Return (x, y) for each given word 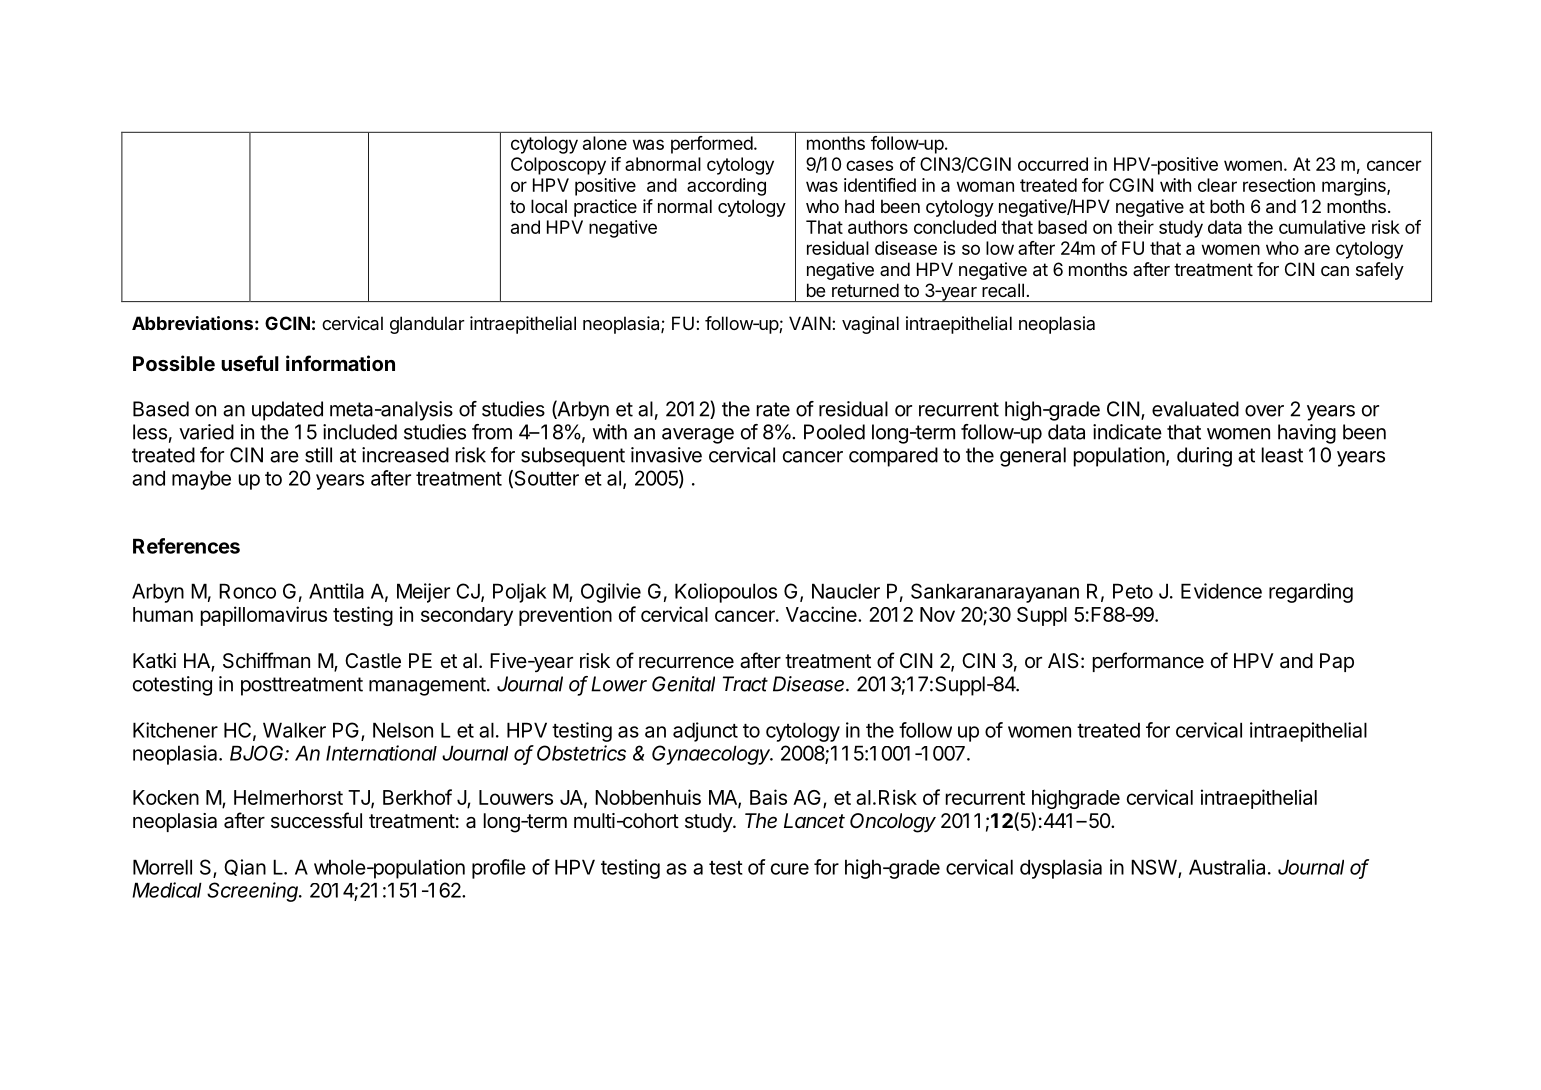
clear (1217, 185)
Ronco (247, 591)
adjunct (705, 732)
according (726, 187)
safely (1380, 271)
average (698, 436)
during (1204, 457)
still (318, 455)
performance (1148, 662)
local (549, 206)
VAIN (810, 323)
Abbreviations (192, 323)
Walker (294, 730)
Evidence (1221, 591)
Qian (245, 867)
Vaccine (822, 614)
